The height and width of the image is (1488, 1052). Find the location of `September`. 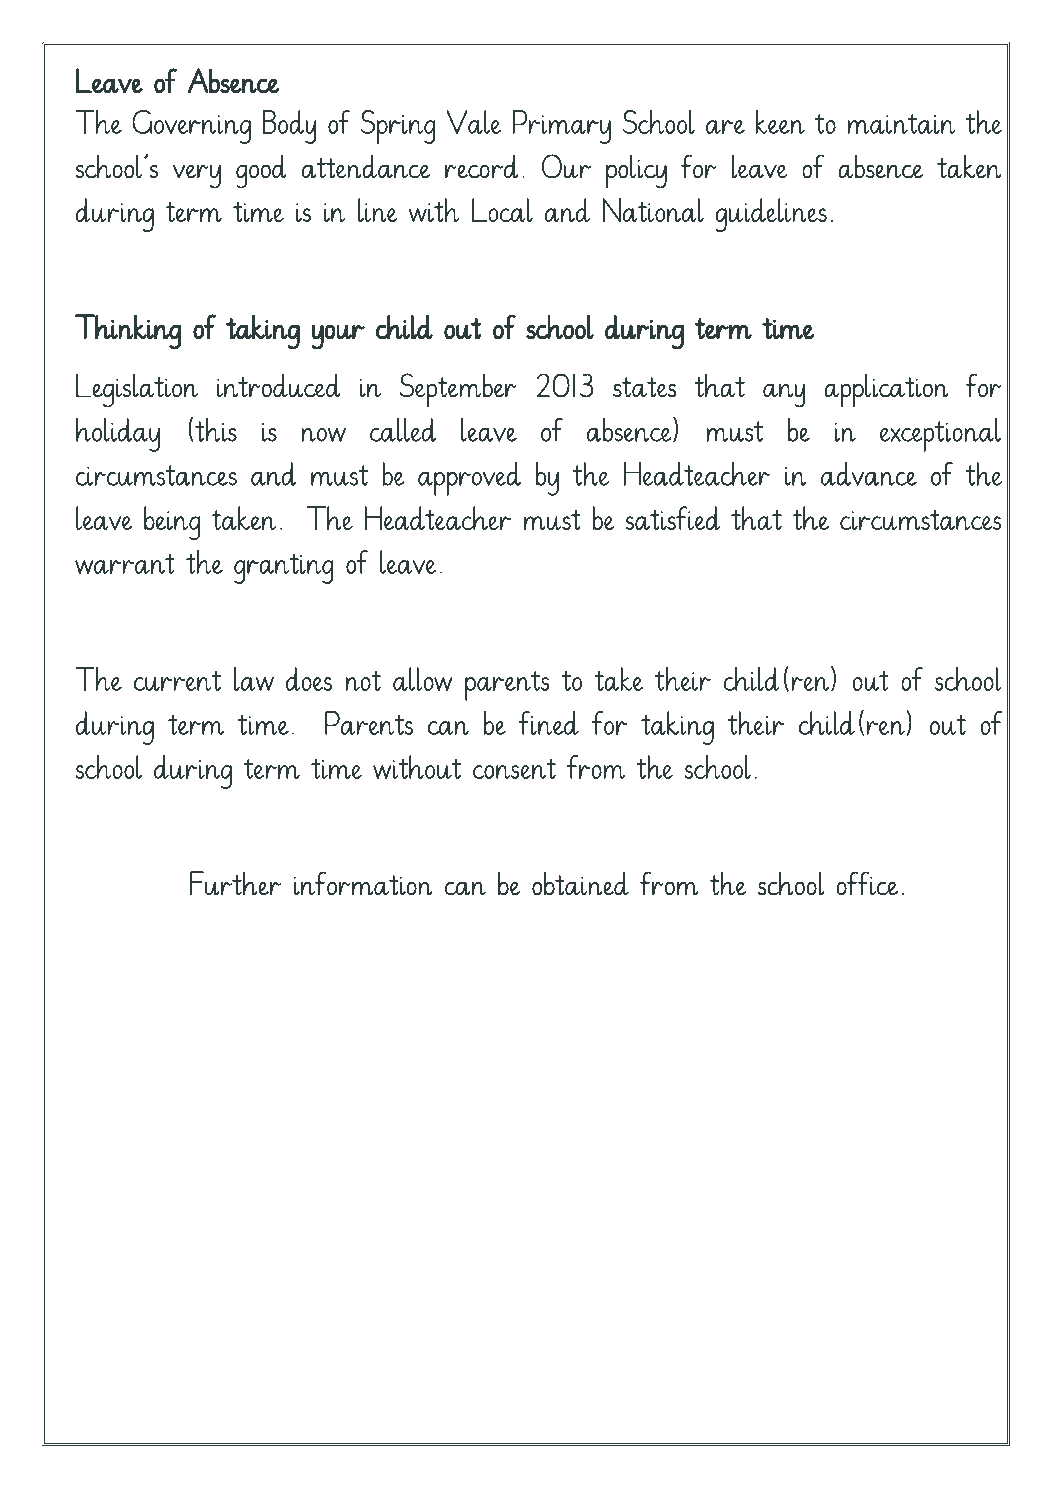

September is located at coordinates (458, 390).
